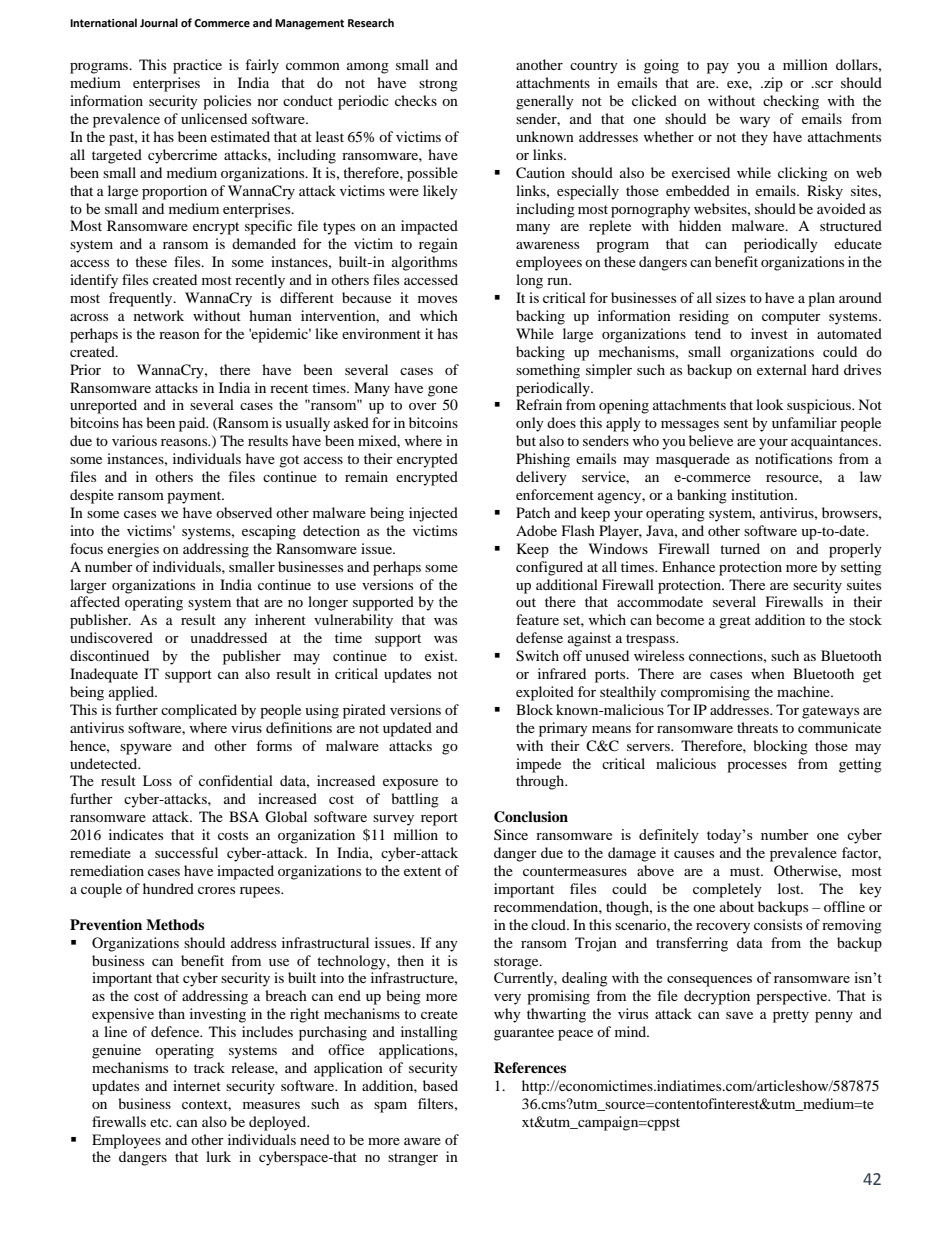 This screenshot has height=1233, width=952. Describe the element at coordinates (440, 1085) in the screenshot. I see `based` at that location.
